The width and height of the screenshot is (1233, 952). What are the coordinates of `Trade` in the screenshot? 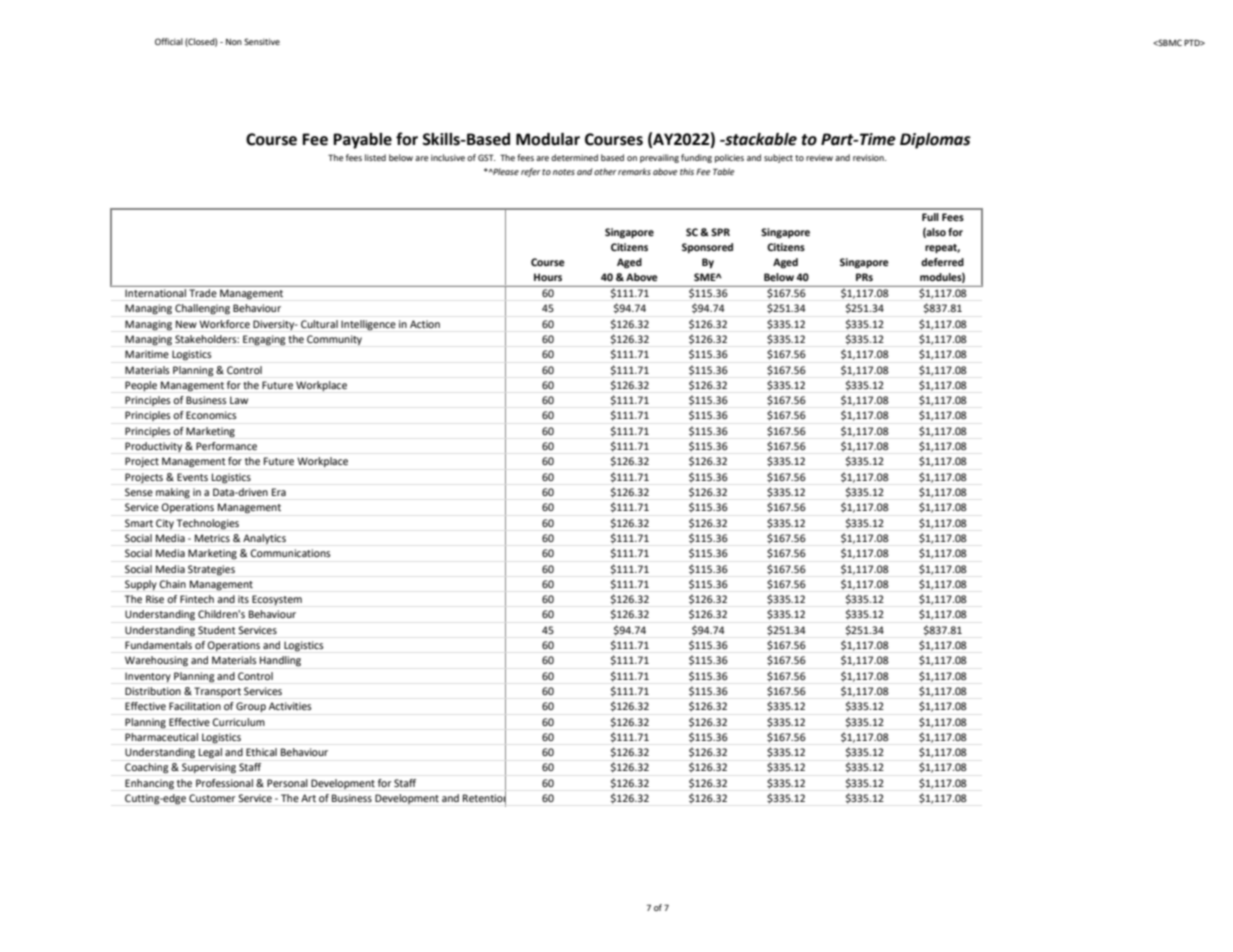 It's located at (203, 293).
